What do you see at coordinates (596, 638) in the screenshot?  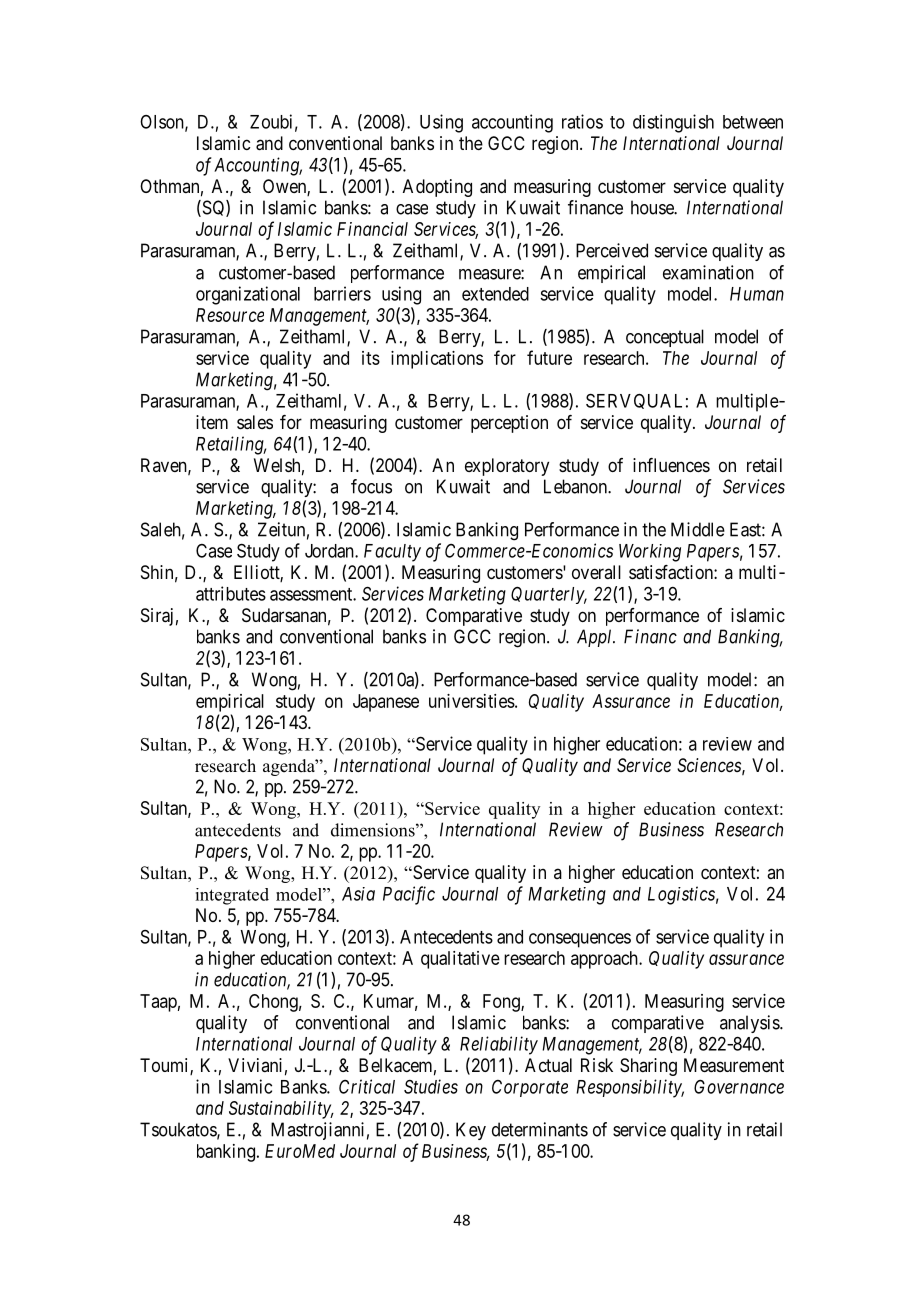 I see `Appl` at bounding box center [596, 638].
